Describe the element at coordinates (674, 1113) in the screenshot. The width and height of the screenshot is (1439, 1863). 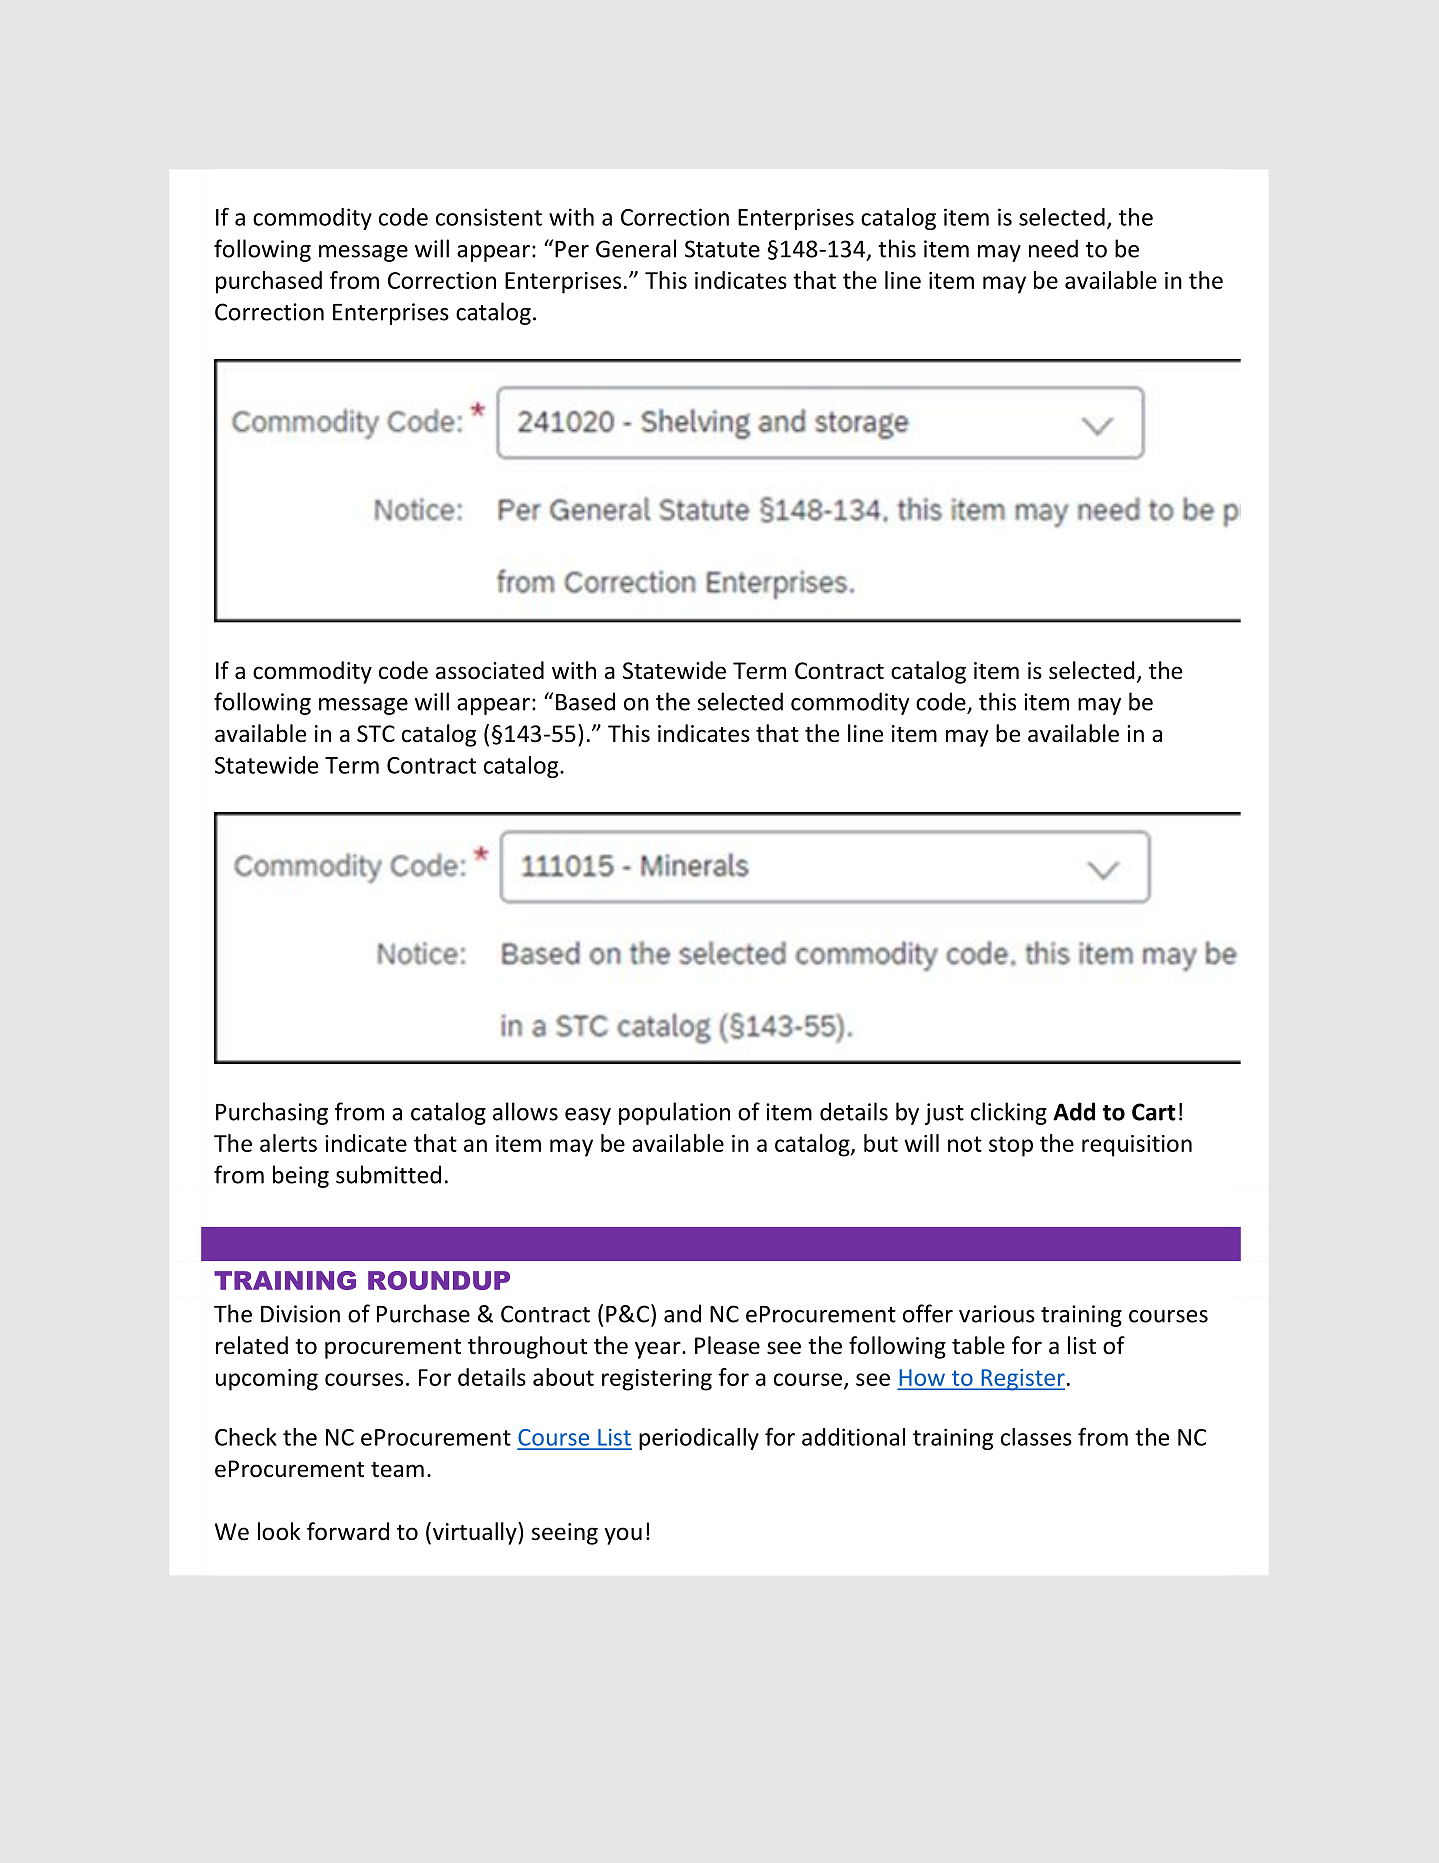
I see `population` at that location.
